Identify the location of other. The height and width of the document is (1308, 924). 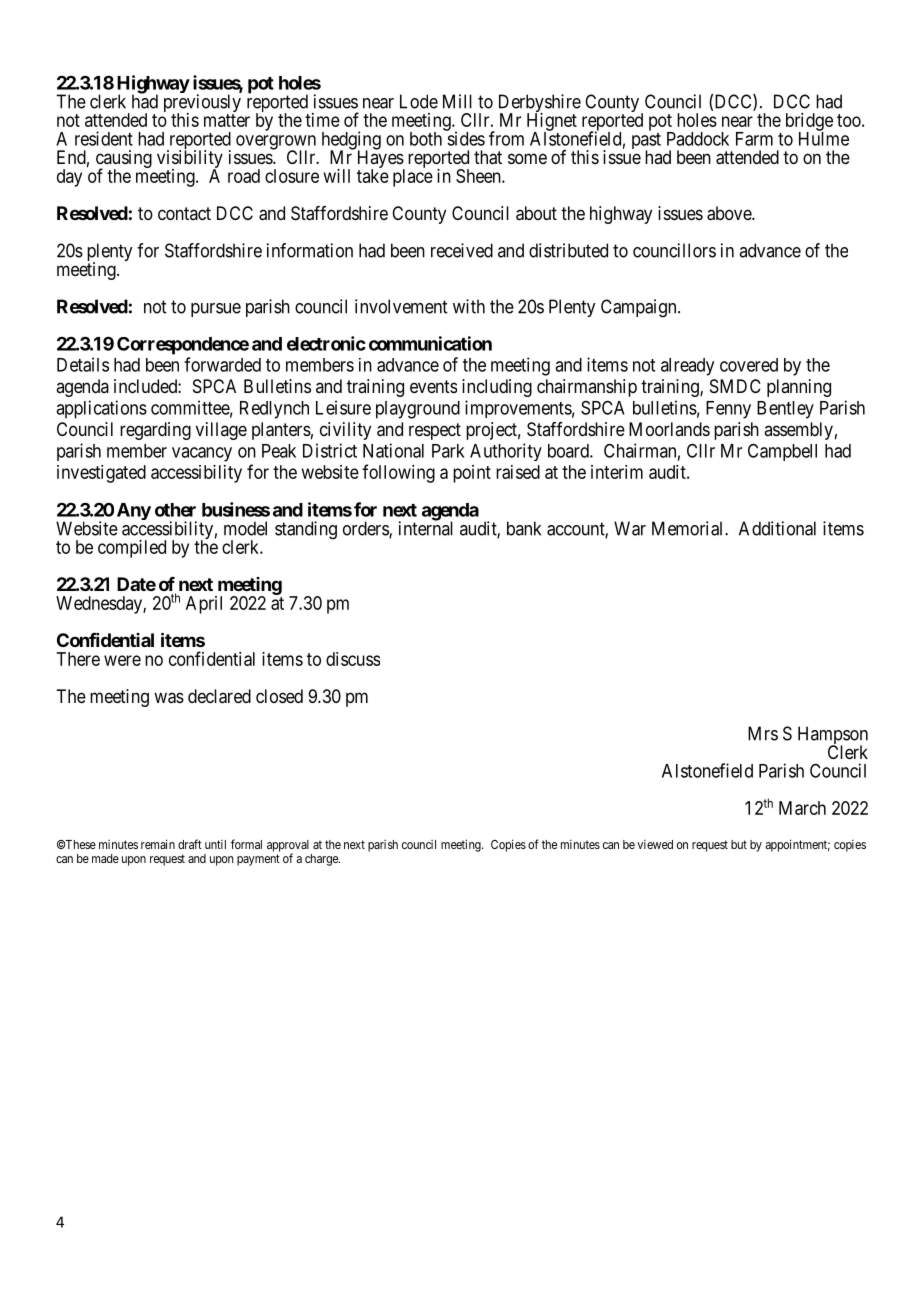
(175, 510).
